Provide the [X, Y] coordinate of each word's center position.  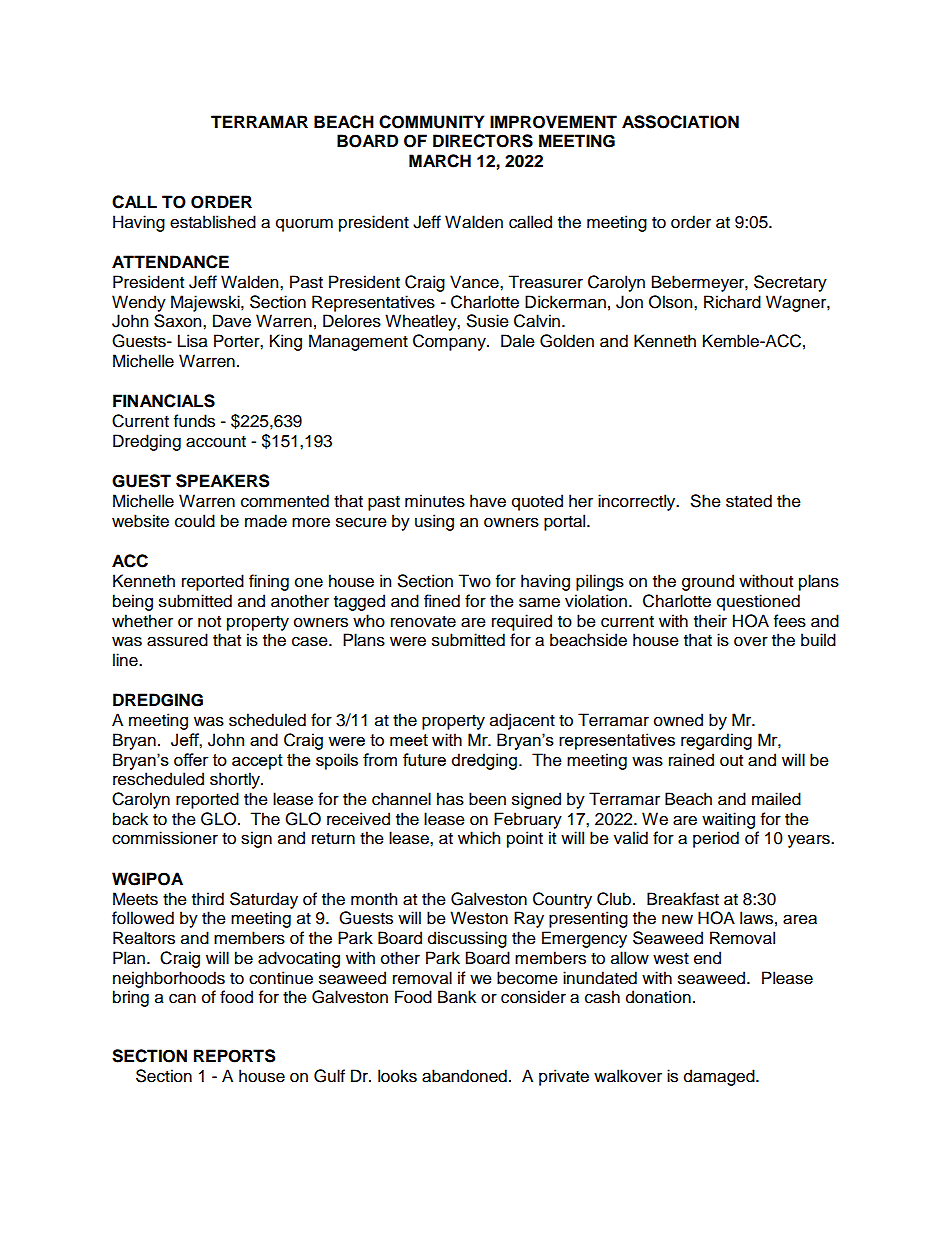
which [479, 838]
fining [269, 582]
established [213, 222]
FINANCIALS [164, 401]
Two [474, 581]
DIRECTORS [483, 141]
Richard [732, 302]
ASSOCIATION [680, 122]
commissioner [165, 838]
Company [450, 342]
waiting [728, 820]
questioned [758, 602]
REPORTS [234, 1056]
